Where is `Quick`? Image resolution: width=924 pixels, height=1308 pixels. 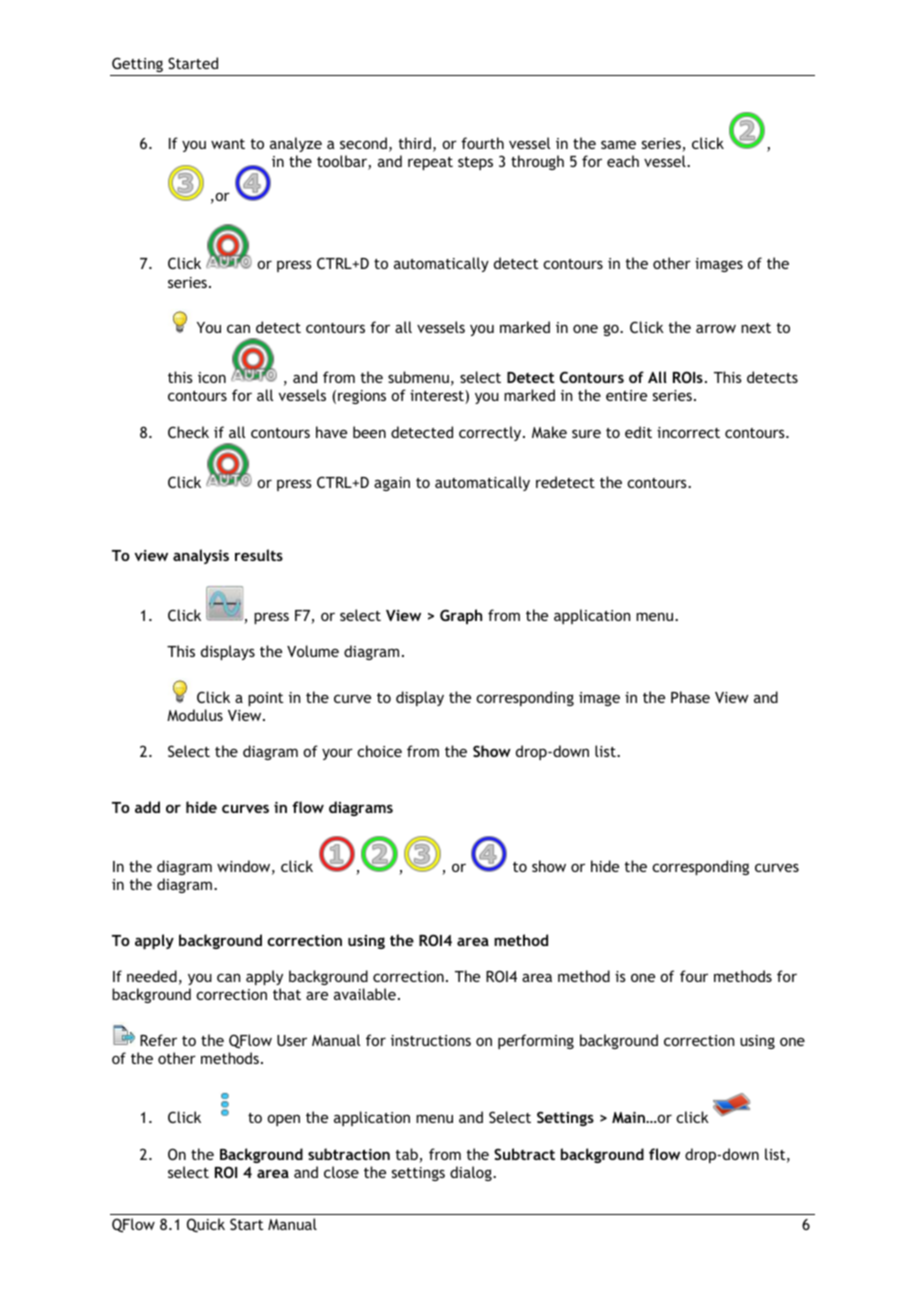 Quick is located at coordinates (206, 1225).
